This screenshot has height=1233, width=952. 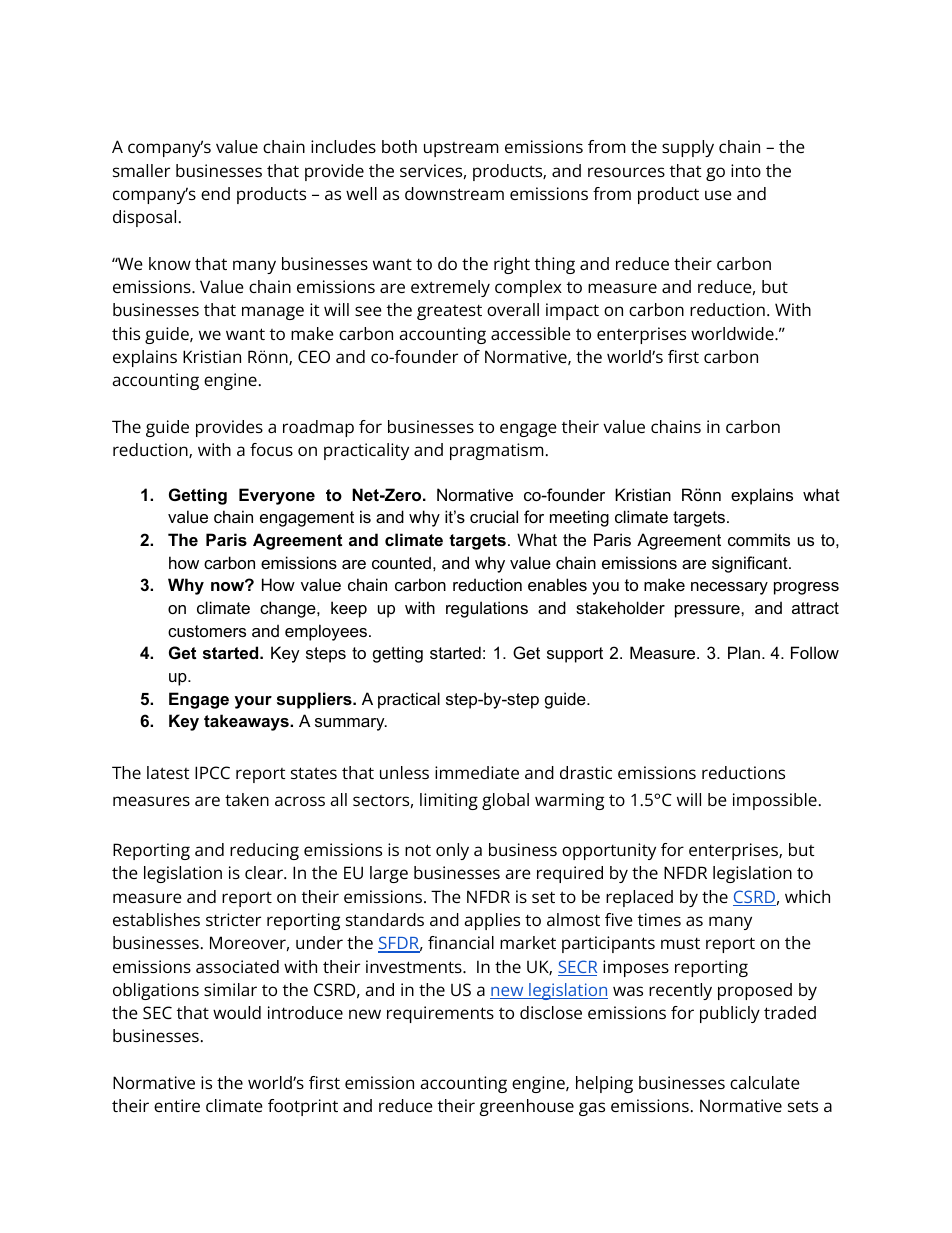 I want to click on customers, so click(x=207, y=631).
